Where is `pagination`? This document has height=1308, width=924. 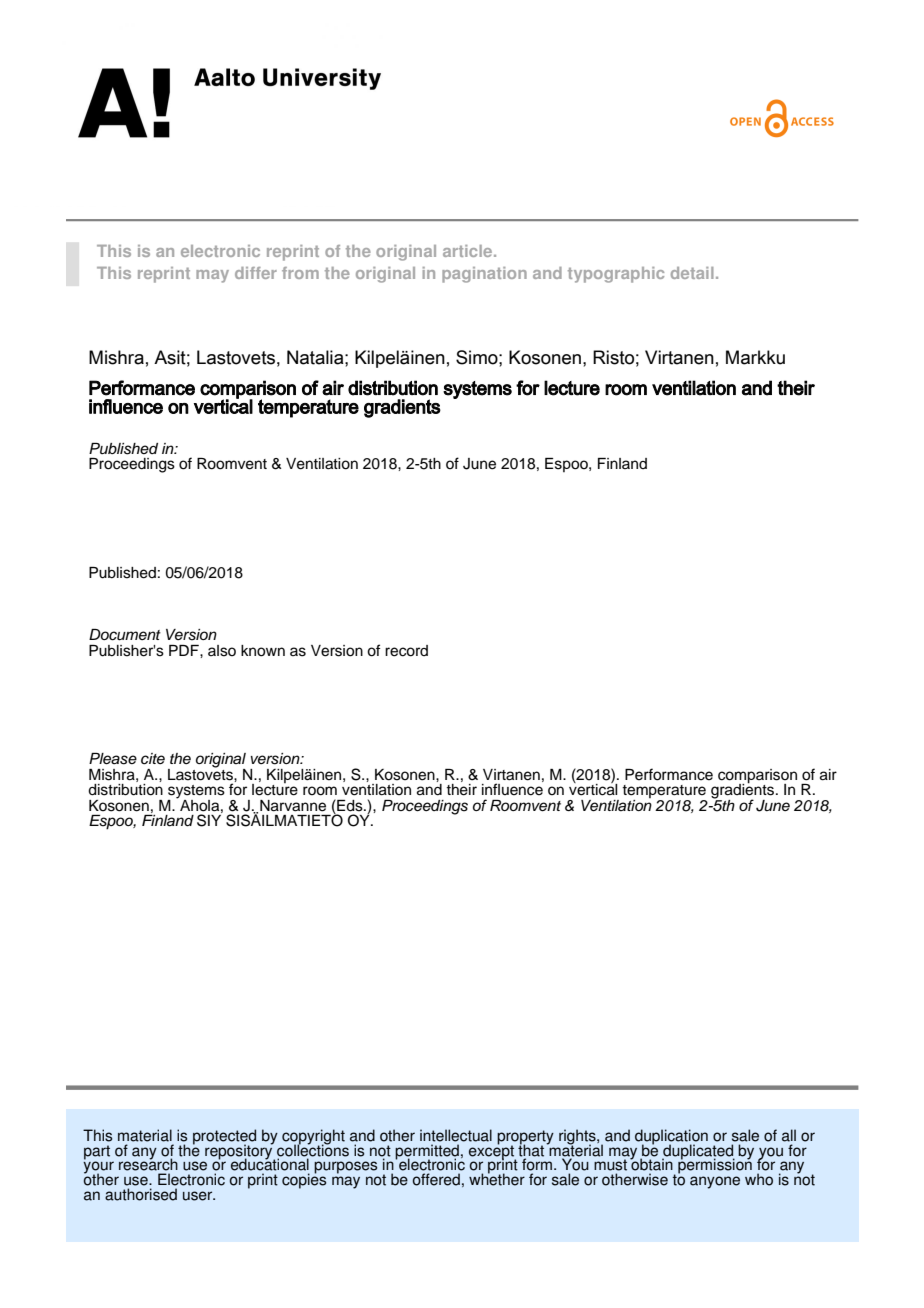
pagination is located at coordinates (484, 275).
